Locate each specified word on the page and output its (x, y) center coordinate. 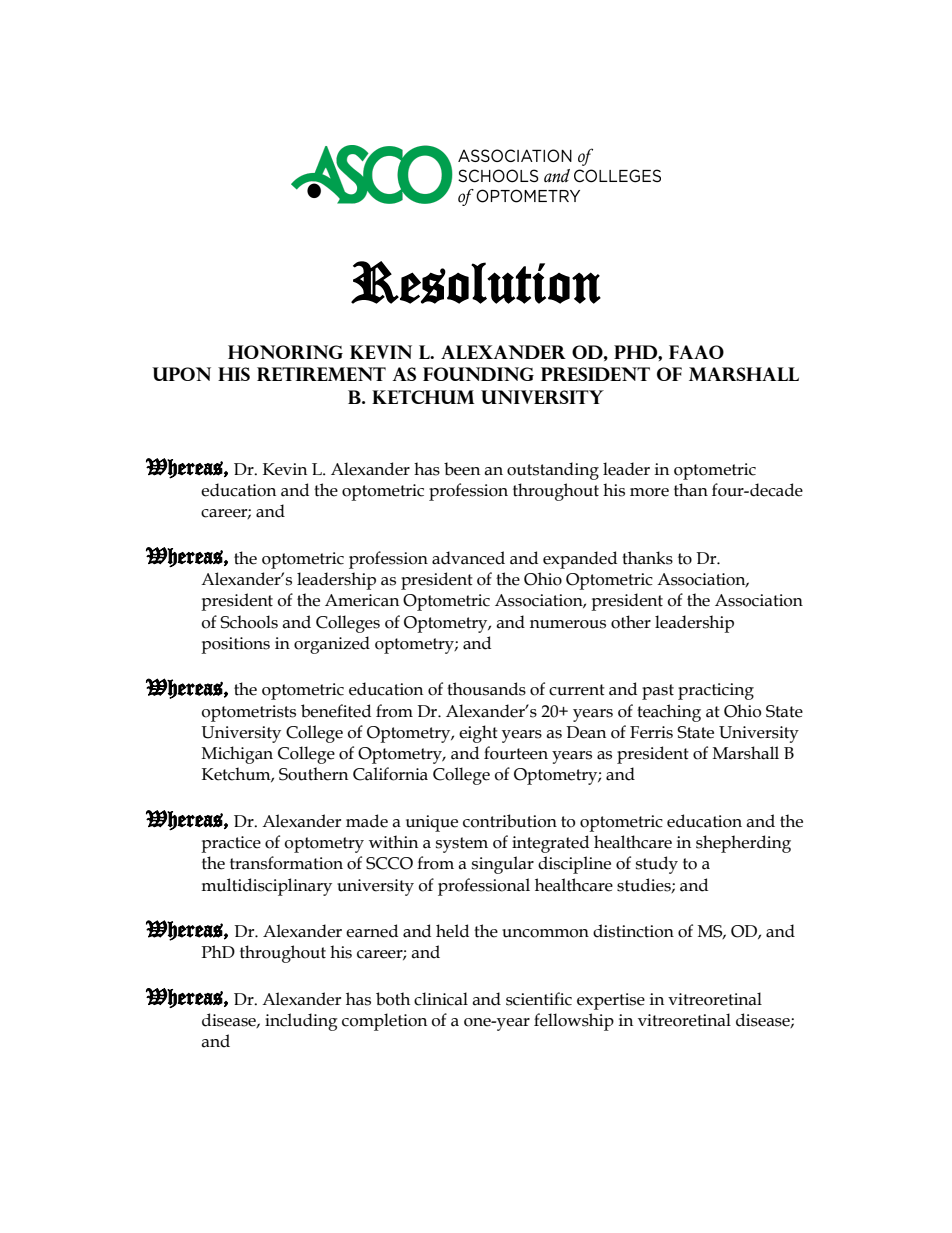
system (462, 845)
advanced (468, 558)
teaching (669, 713)
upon (181, 374)
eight (478, 734)
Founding (478, 374)
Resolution (476, 282)
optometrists (249, 713)
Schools (249, 622)
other (631, 622)
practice (231, 844)
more (649, 492)
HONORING (285, 352)
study (657, 865)
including (301, 1022)
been (462, 469)
